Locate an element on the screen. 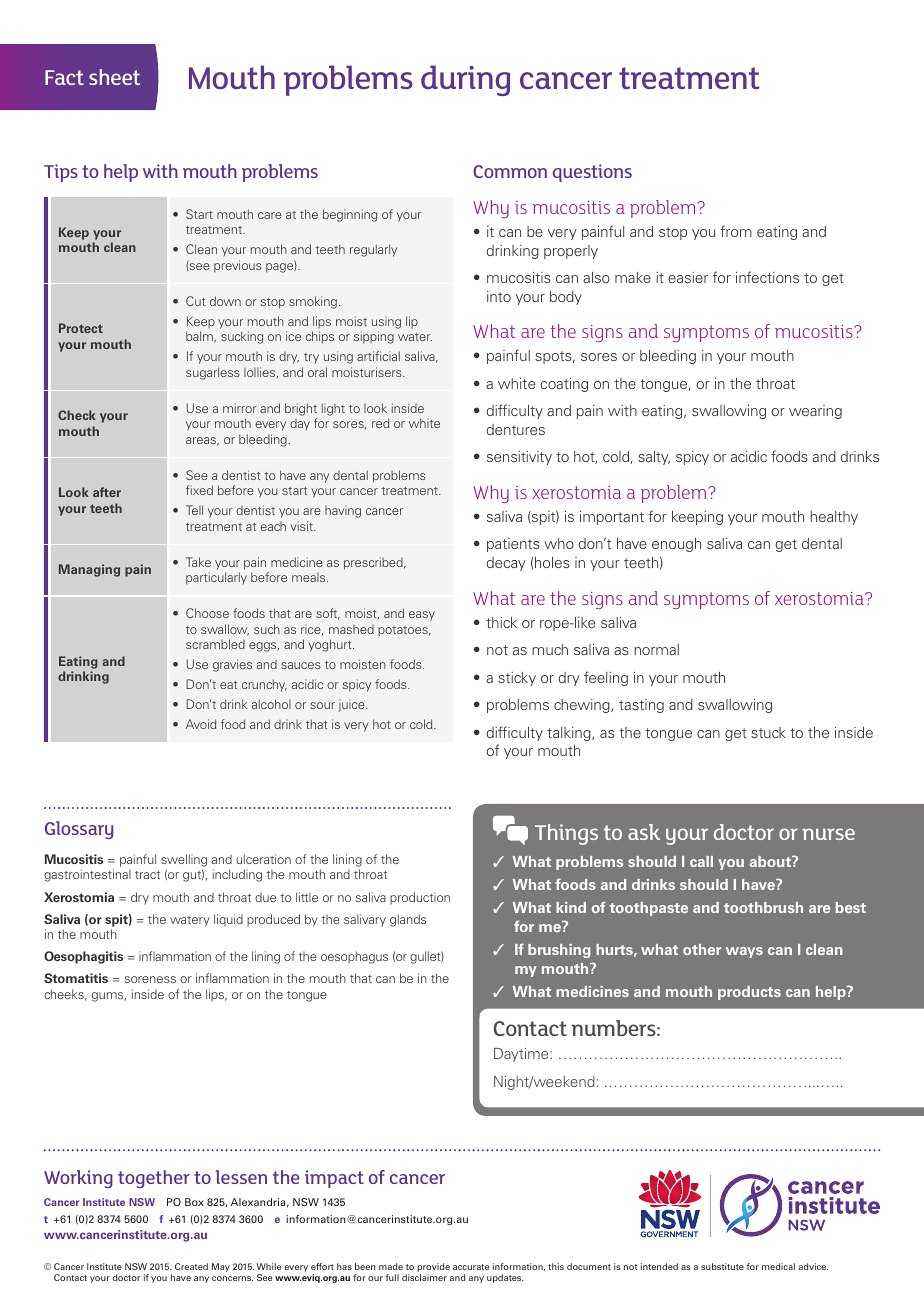 This screenshot has height=1308, width=924. sheet is located at coordinates (114, 77).
